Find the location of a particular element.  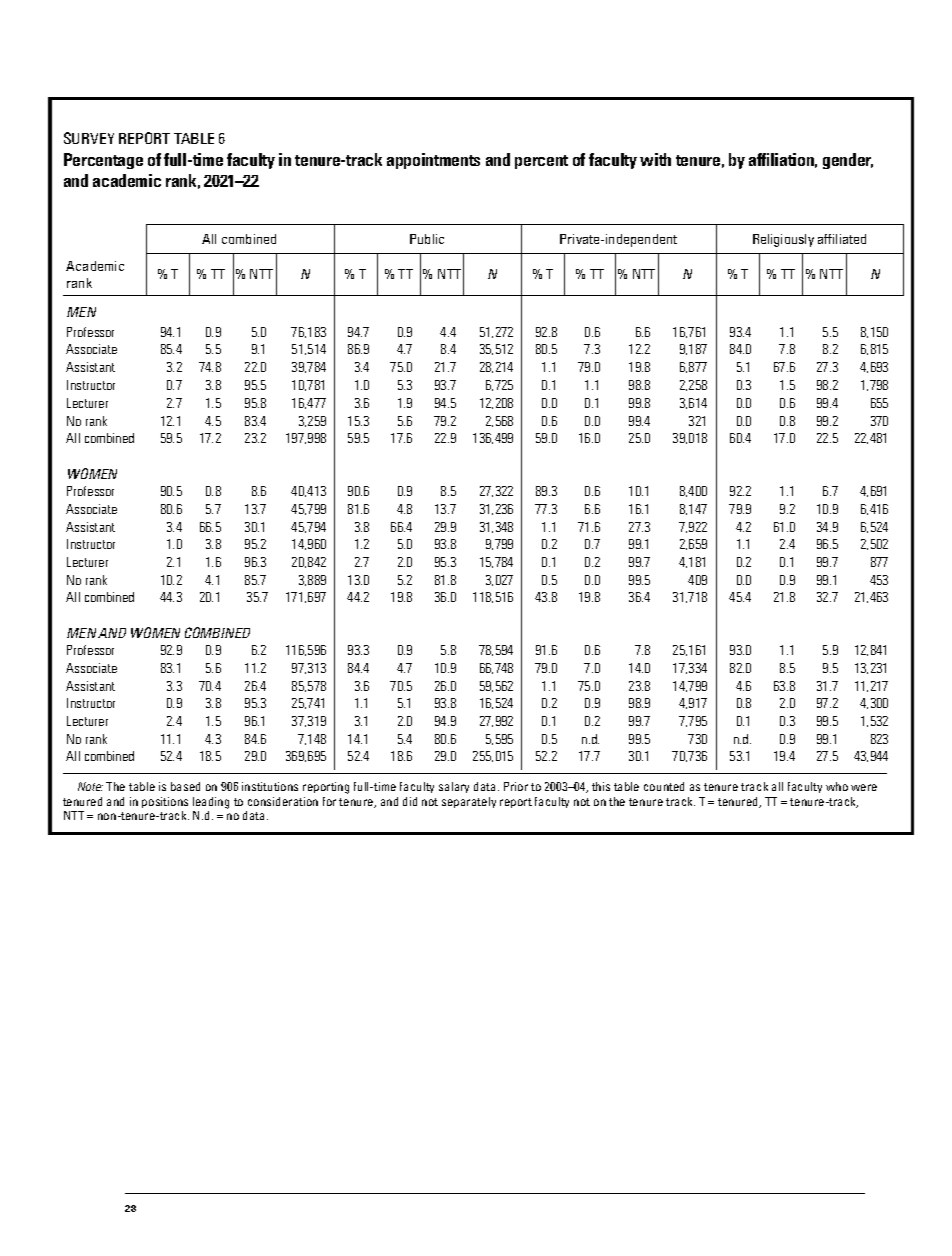

salary is located at coordinates (454, 787).
